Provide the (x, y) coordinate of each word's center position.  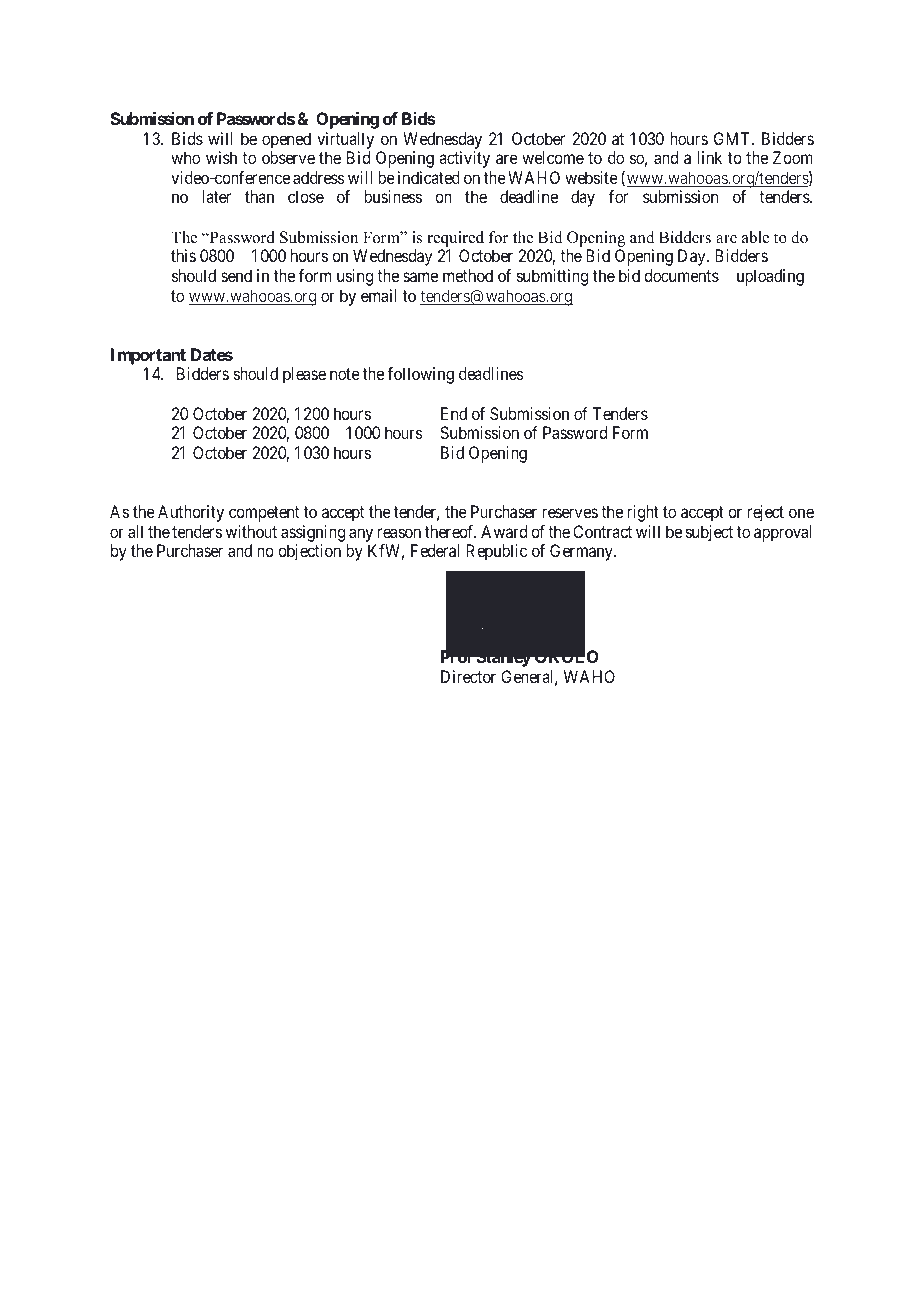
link (709, 157)
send (236, 275)
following (420, 375)
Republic (496, 552)
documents (681, 275)
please (304, 375)
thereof (450, 531)
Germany (582, 552)
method (468, 275)
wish (221, 157)
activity (464, 159)
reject (766, 513)
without (251, 531)
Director (468, 676)
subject (709, 533)
